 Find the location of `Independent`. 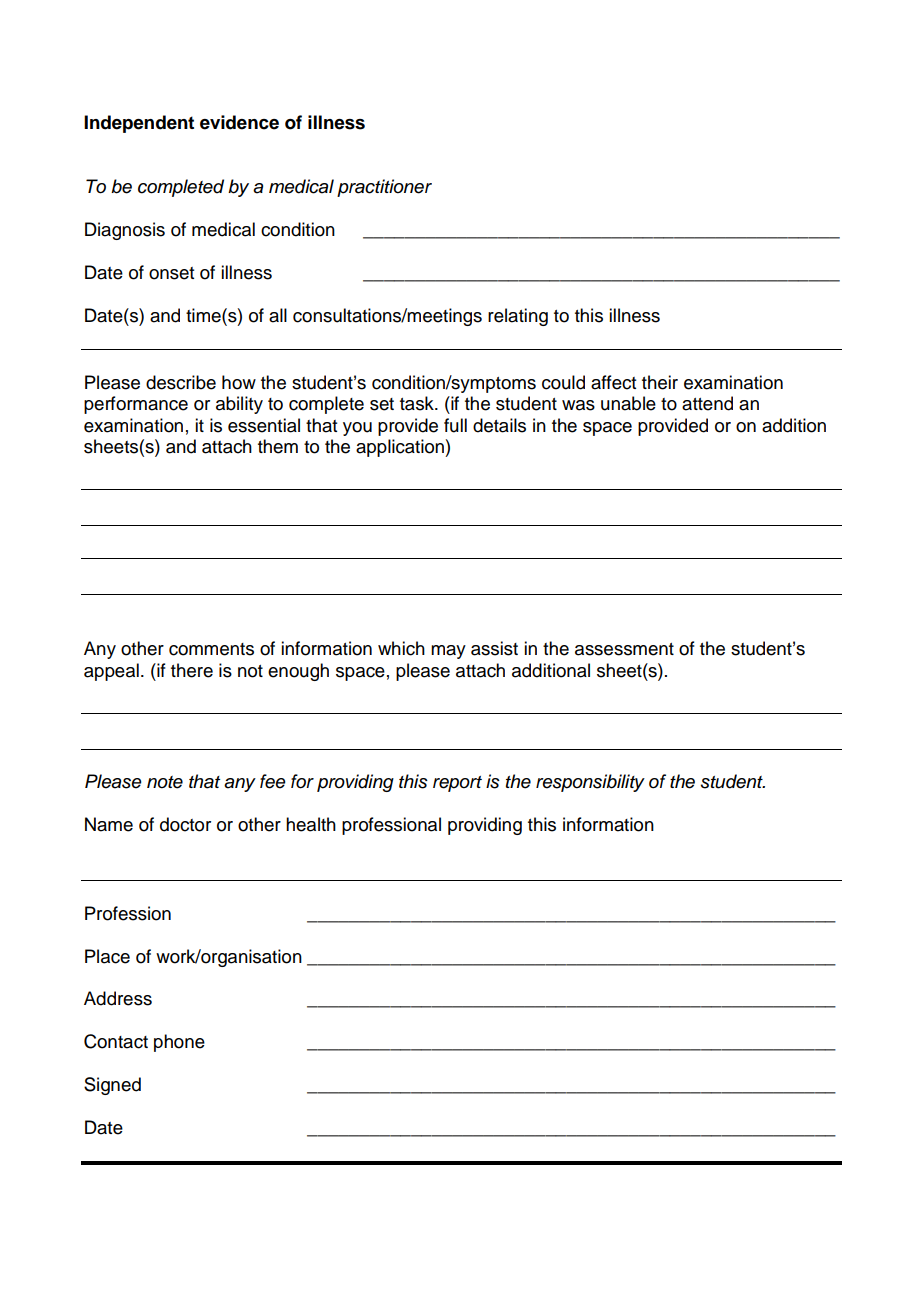

Independent is located at coordinates (139, 124).
